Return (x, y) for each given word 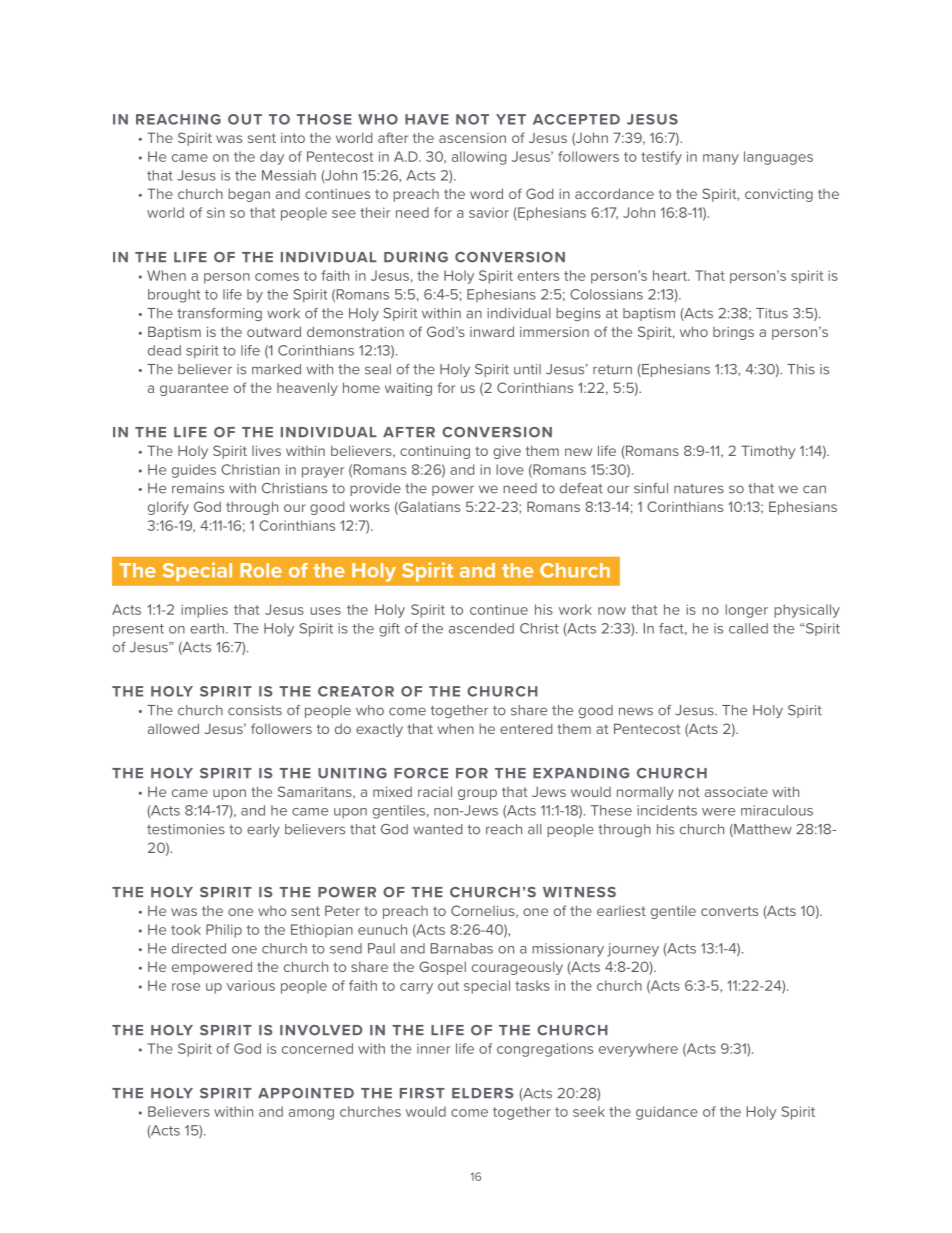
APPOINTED (306, 1093)
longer (746, 611)
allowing (479, 158)
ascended (481, 628)
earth (207, 628)
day (272, 158)
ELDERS (482, 1093)
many (721, 159)
